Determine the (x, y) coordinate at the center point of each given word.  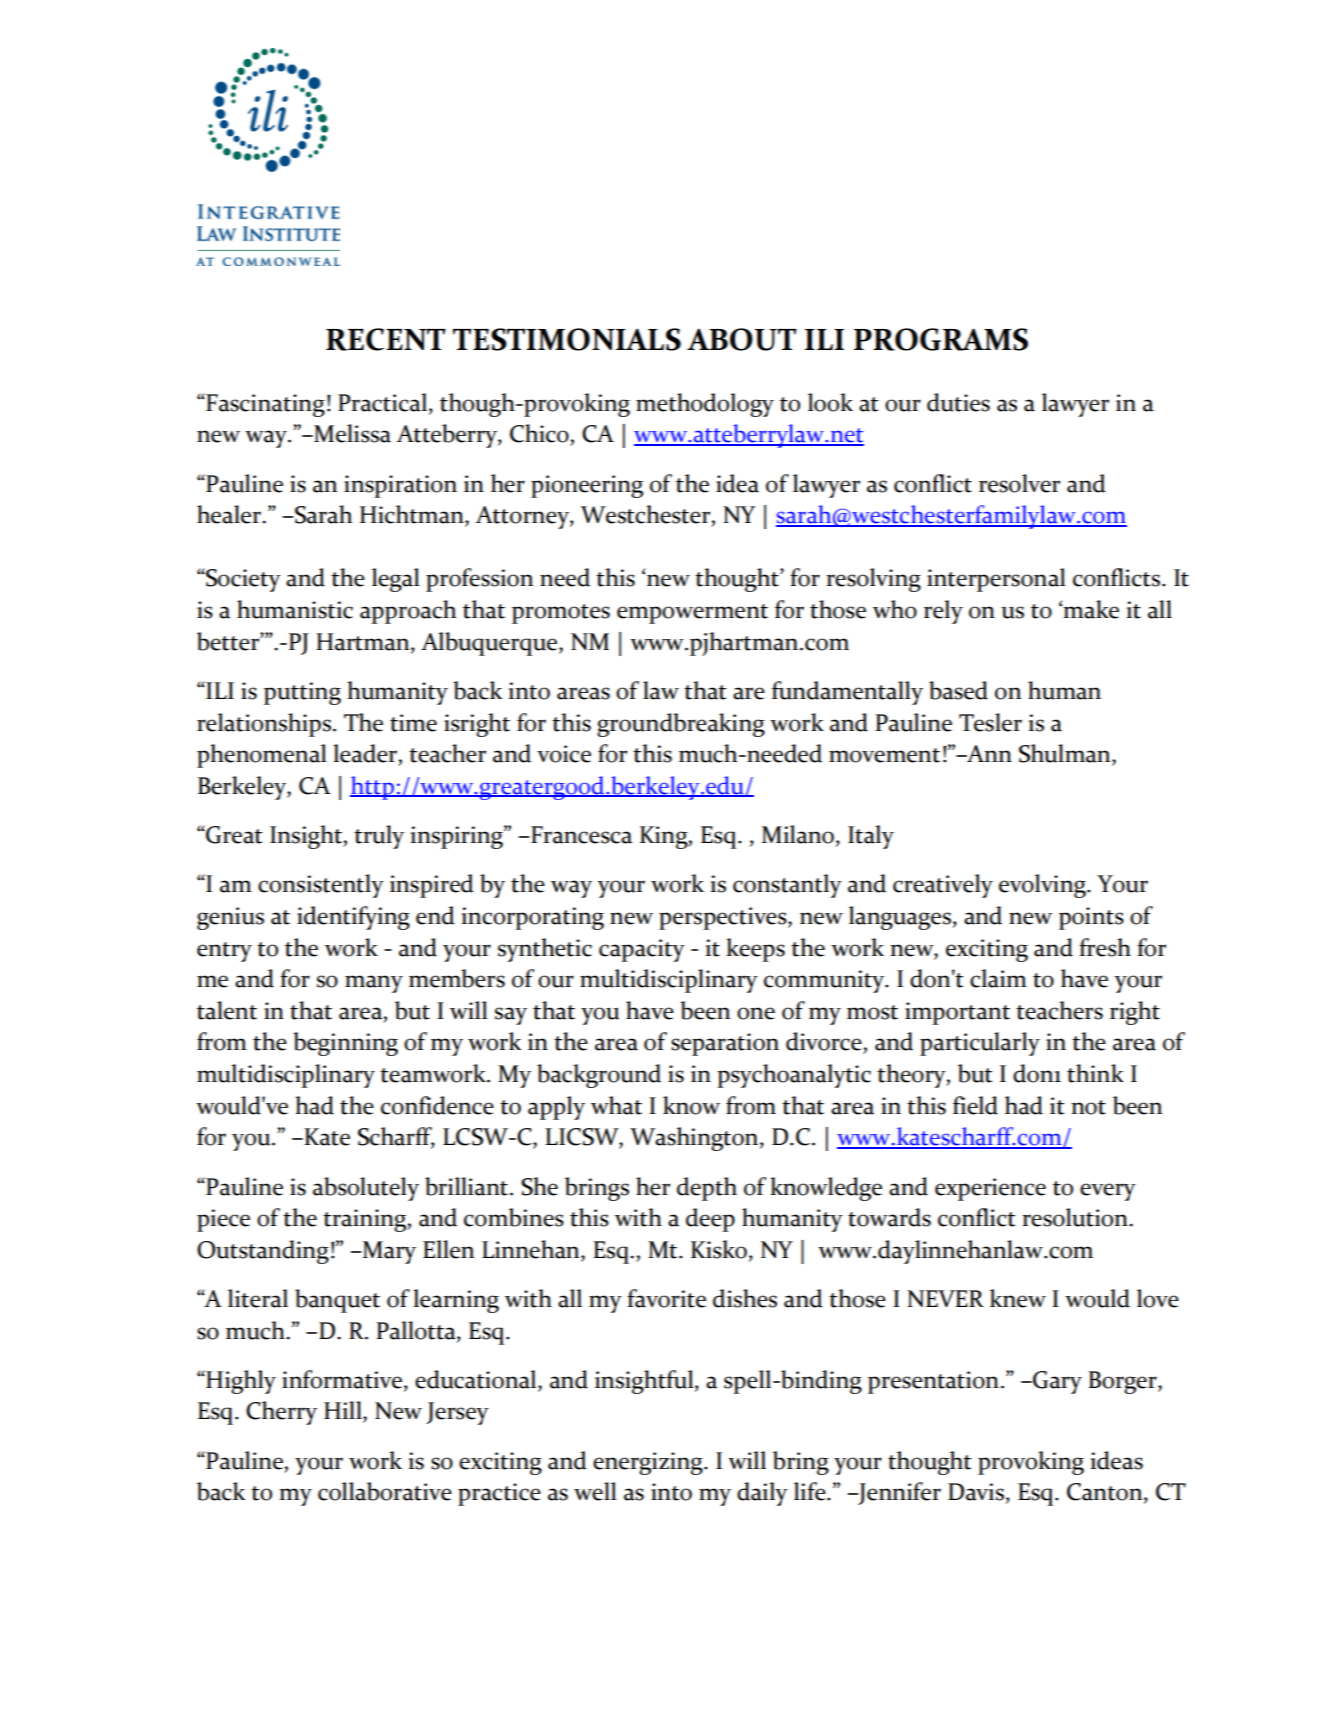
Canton (1106, 1493)
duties (958, 402)
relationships (265, 725)
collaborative (385, 1491)
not (1088, 1107)
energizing (649, 1463)
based (958, 690)
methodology (705, 405)
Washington (695, 1139)
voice (564, 754)
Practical (384, 403)
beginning (345, 1044)
